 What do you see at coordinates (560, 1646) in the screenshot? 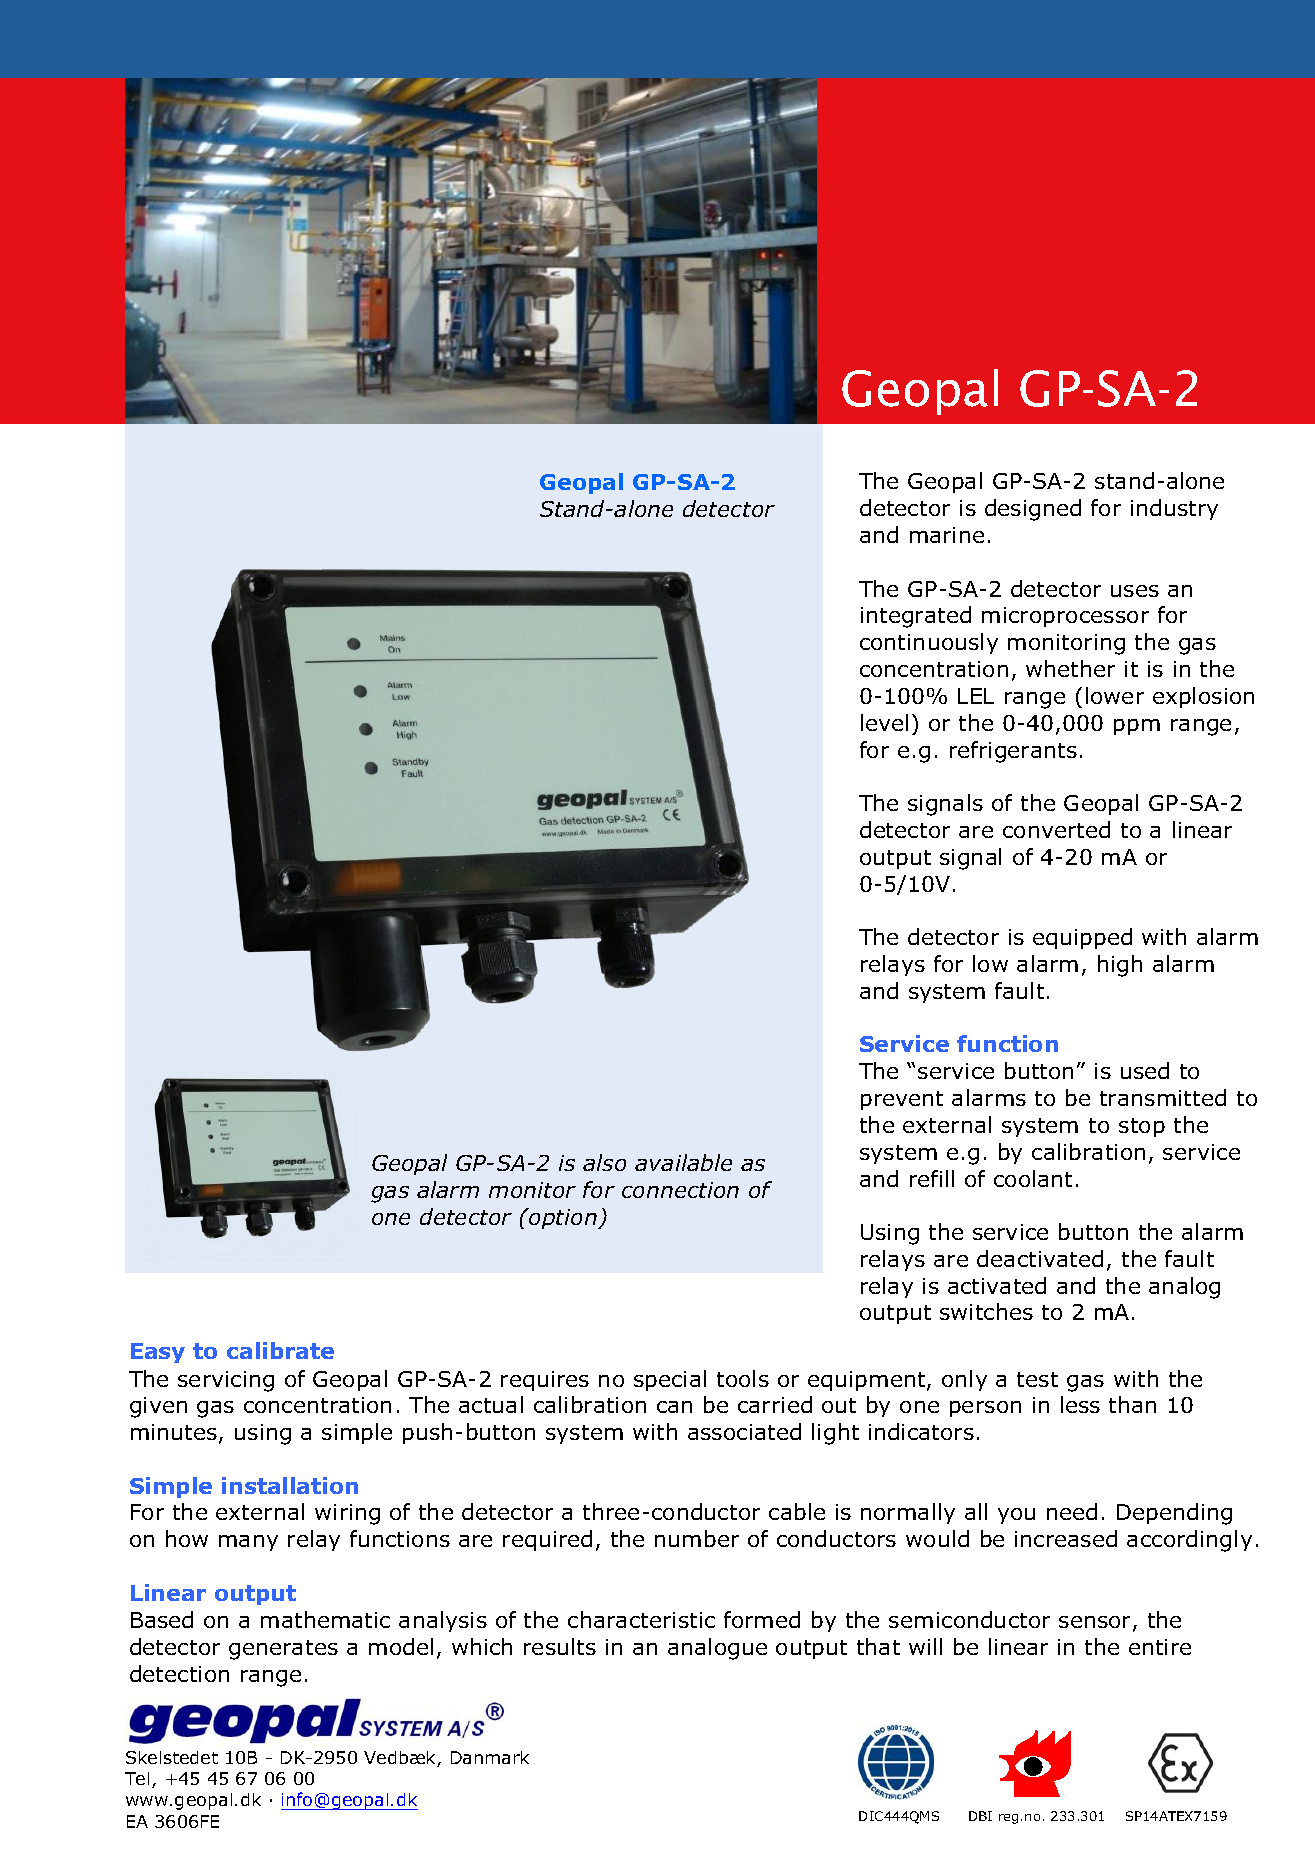
I see `results` at bounding box center [560, 1646].
